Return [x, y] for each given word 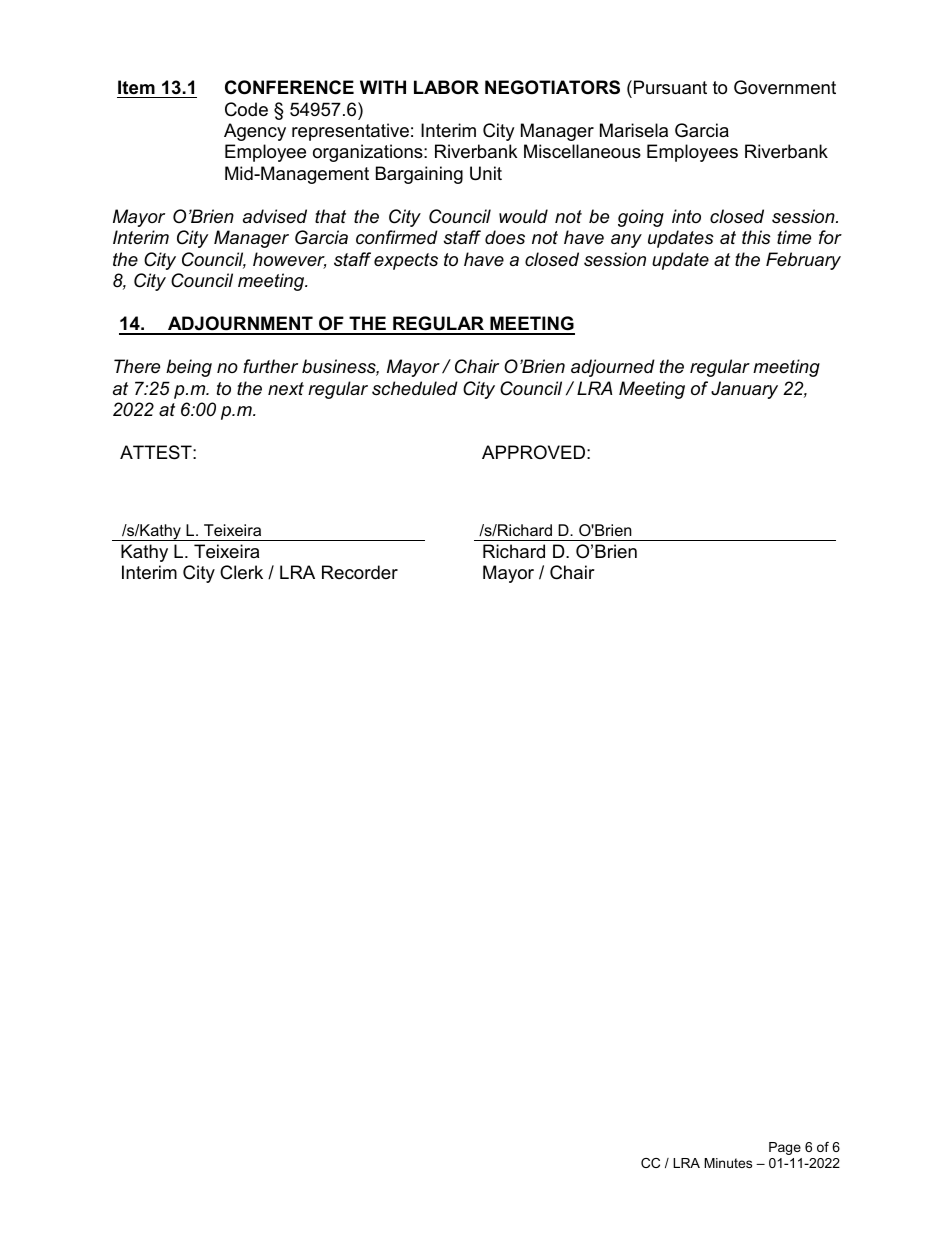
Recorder [360, 572]
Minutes [728, 1163]
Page [785, 1148]
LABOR [446, 87]
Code [246, 109]
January [744, 390]
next [286, 388]
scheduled [415, 388]
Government [785, 87]
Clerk [241, 572]
